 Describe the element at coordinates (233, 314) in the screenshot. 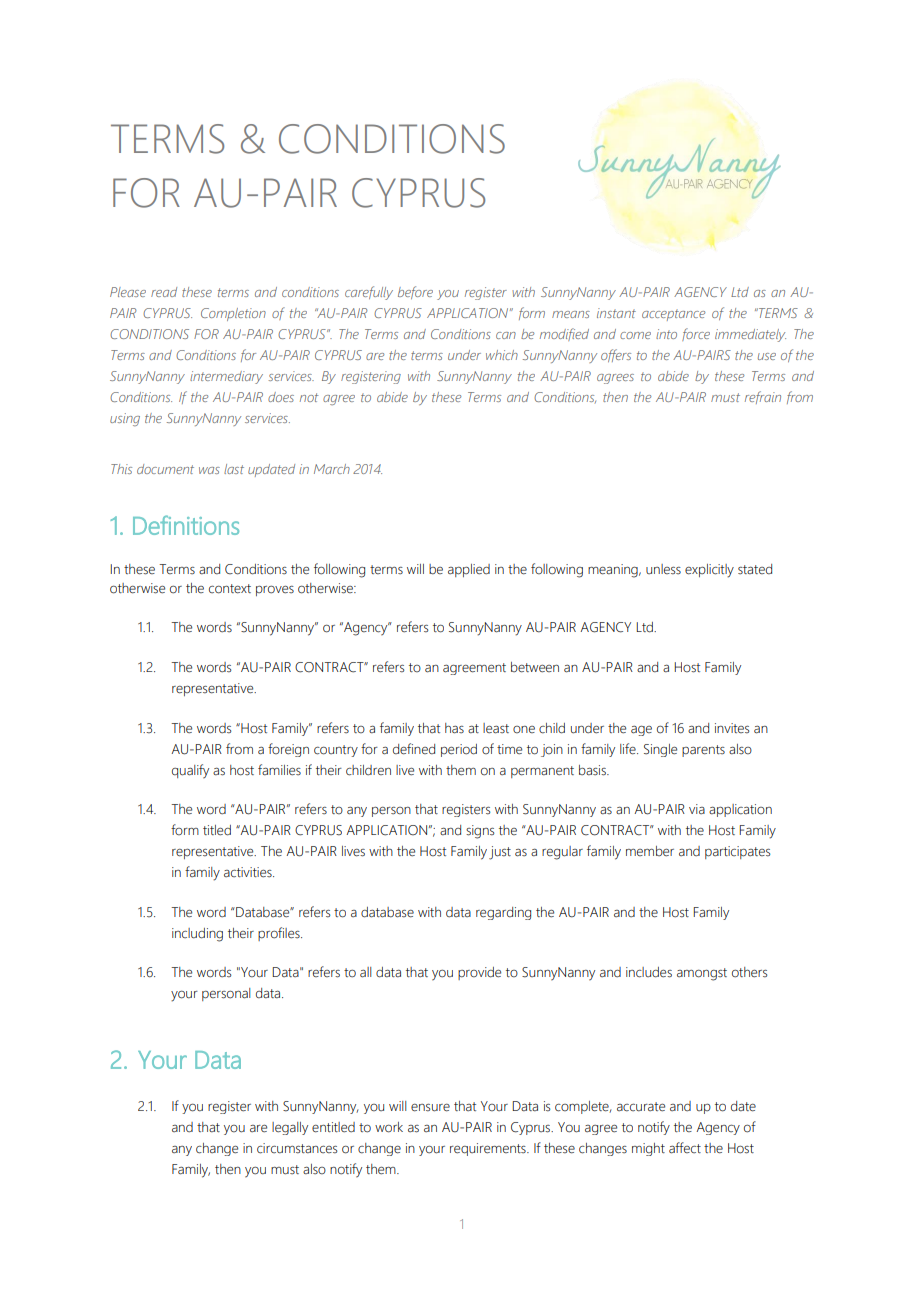

I see `Completion` at that location.
